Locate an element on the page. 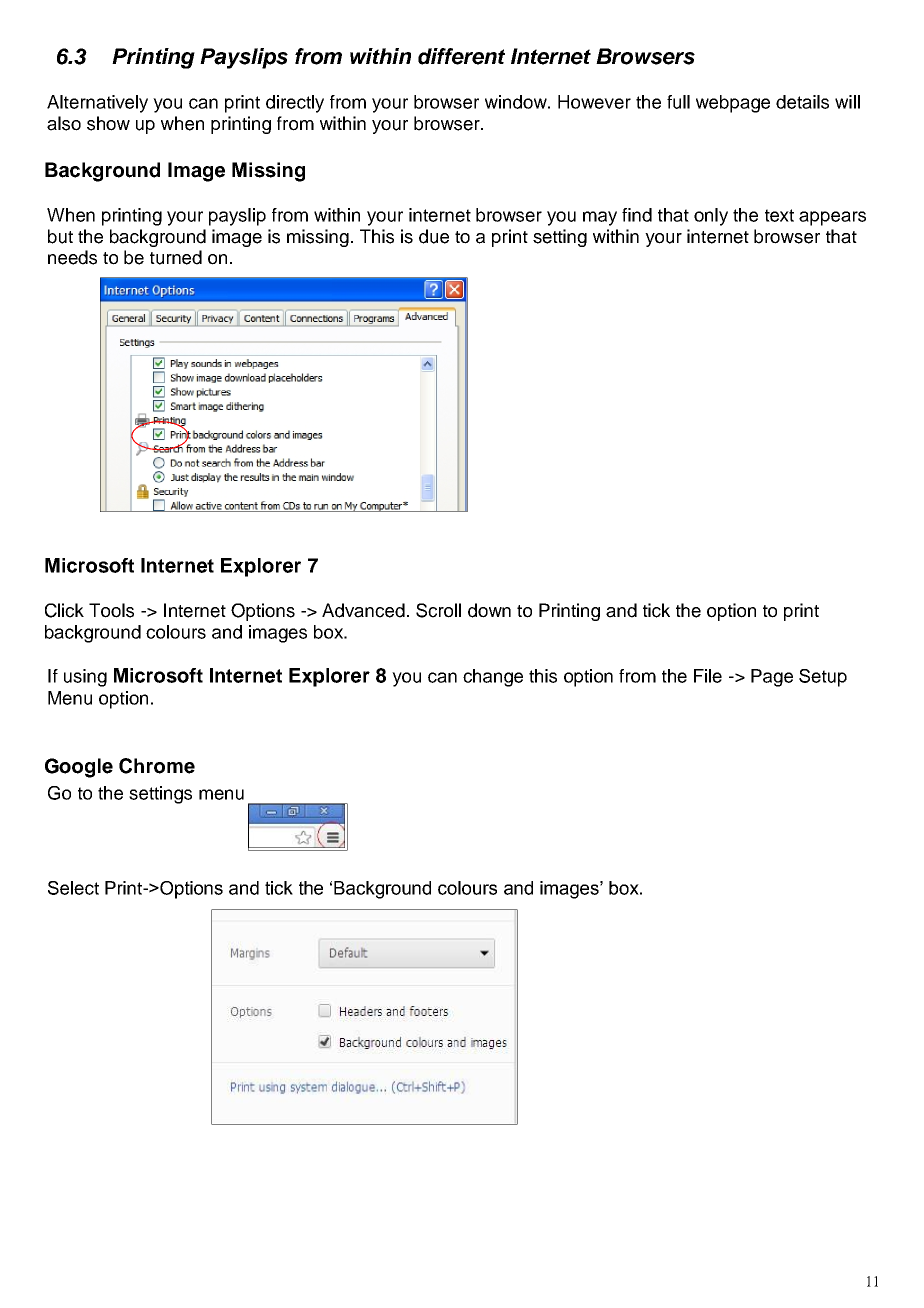 This document has height=1308, width=924. Tools is located at coordinates (111, 610).
